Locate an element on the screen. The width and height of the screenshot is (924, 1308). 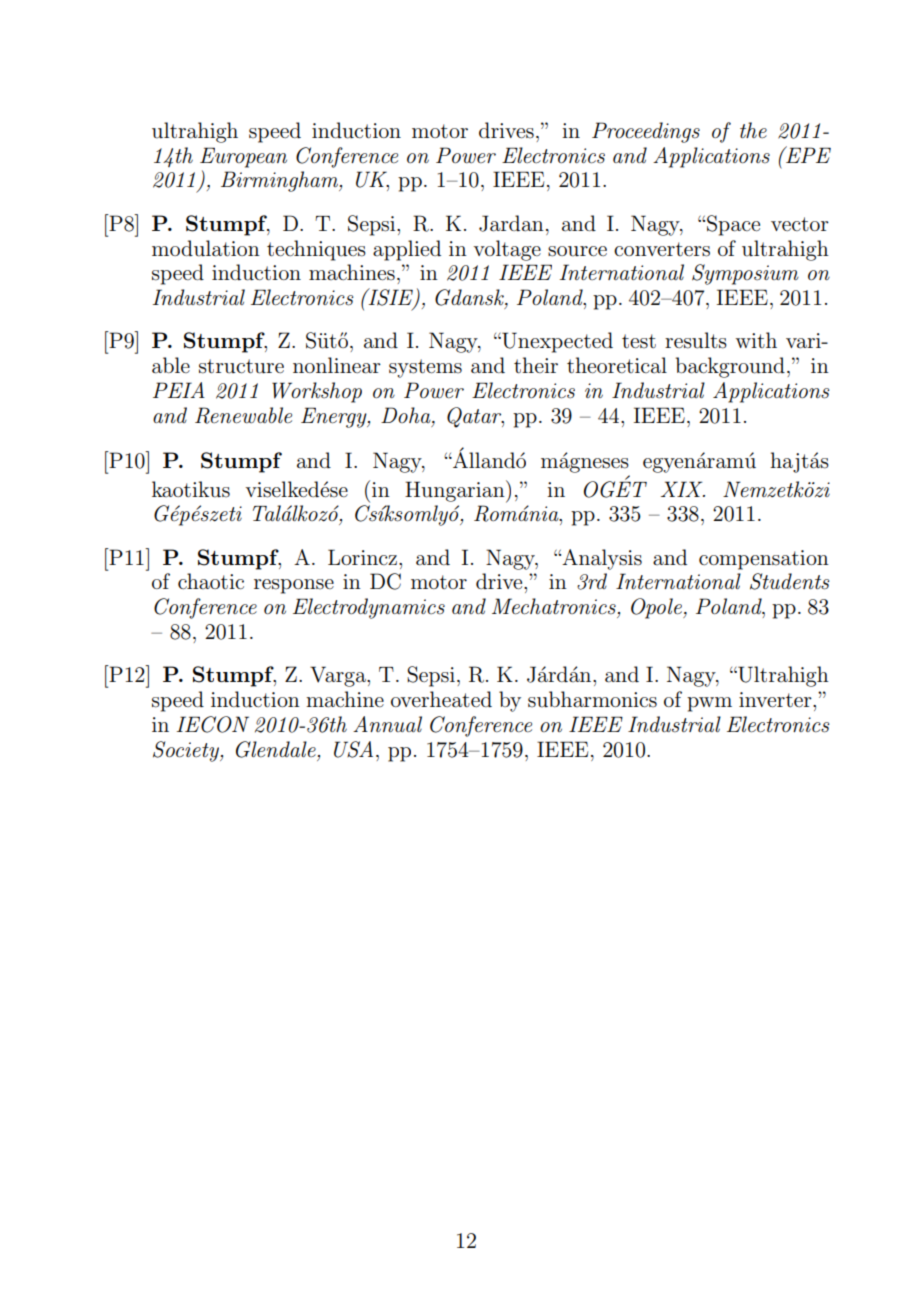
overheated is located at coordinates (441, 699).
